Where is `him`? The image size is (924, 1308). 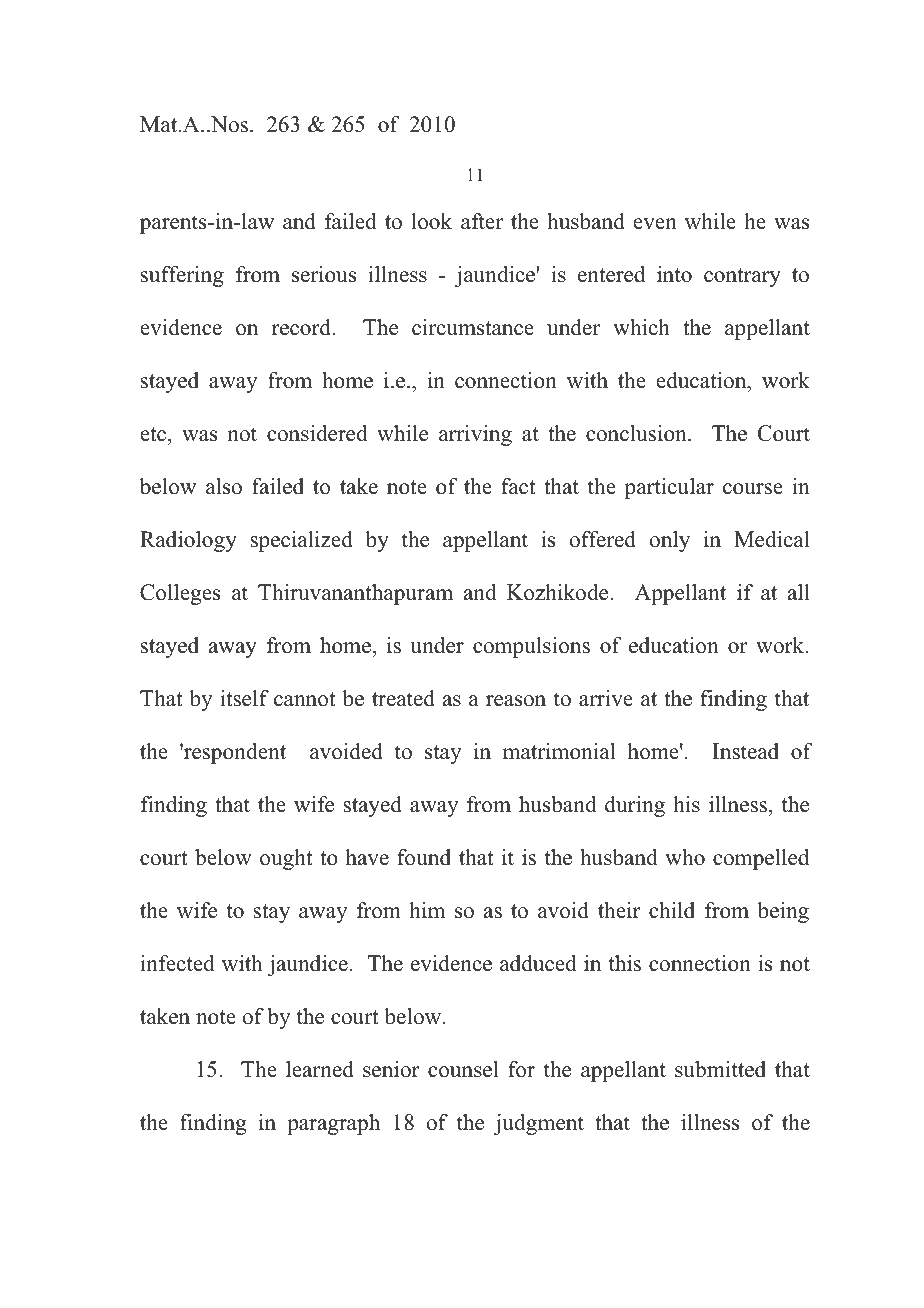
him is located at coordinates (427, 910).
